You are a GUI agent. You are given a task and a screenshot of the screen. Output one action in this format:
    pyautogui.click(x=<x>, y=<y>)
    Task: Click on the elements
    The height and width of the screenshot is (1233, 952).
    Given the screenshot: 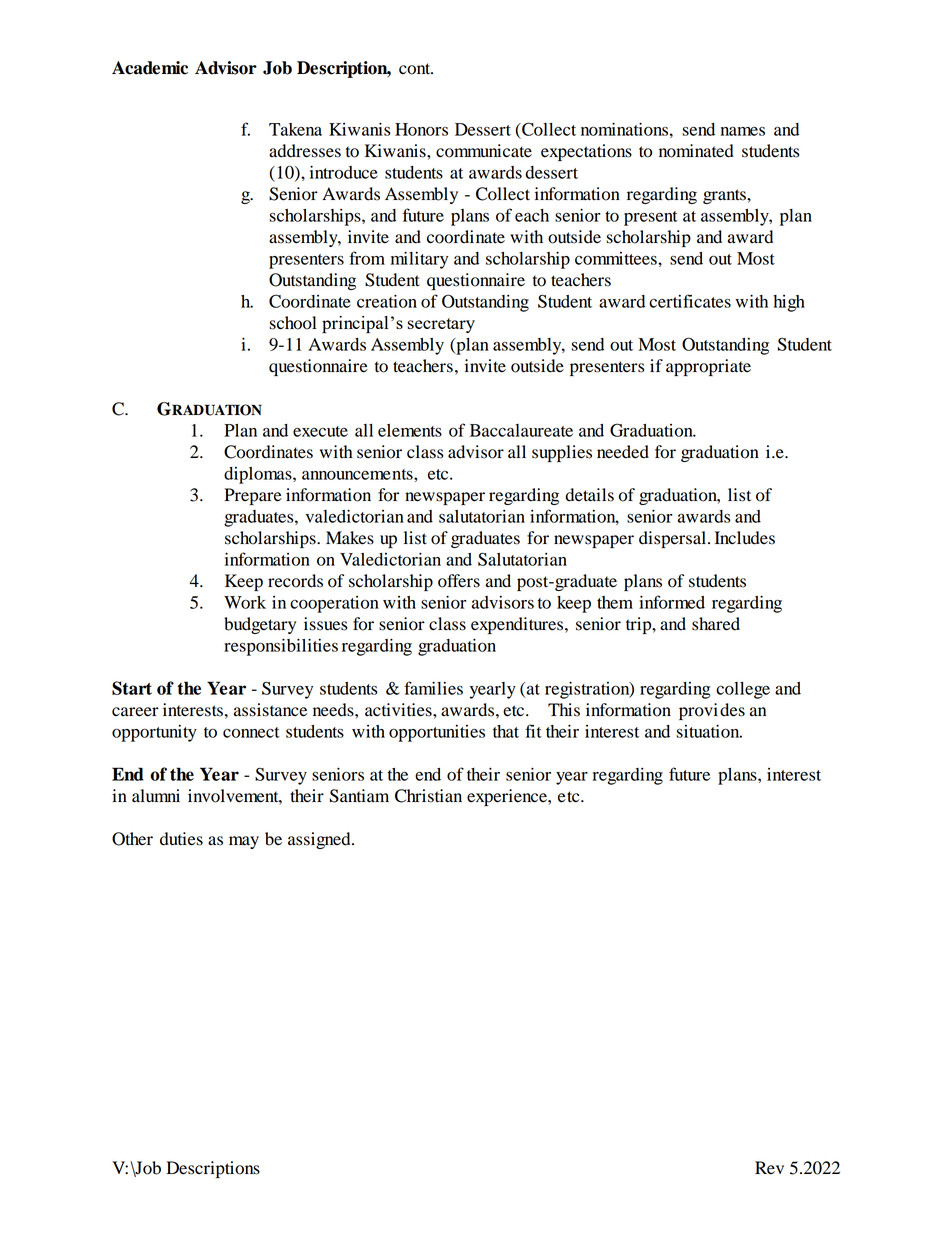 What is the action you would take?
    pyautogui.click(x=410, y=430)
